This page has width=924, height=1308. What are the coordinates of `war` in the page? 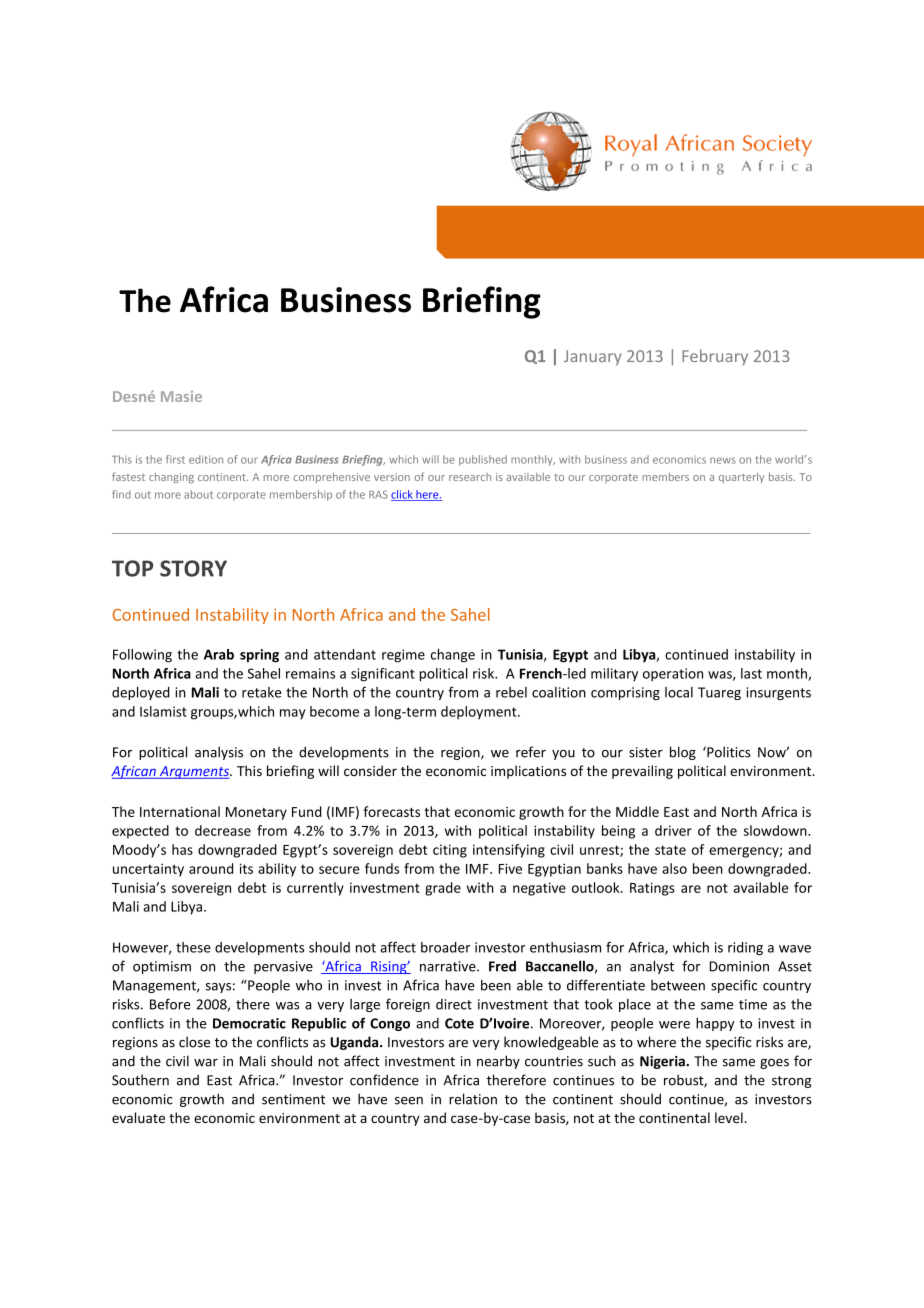 It's located at (206, 1063).
